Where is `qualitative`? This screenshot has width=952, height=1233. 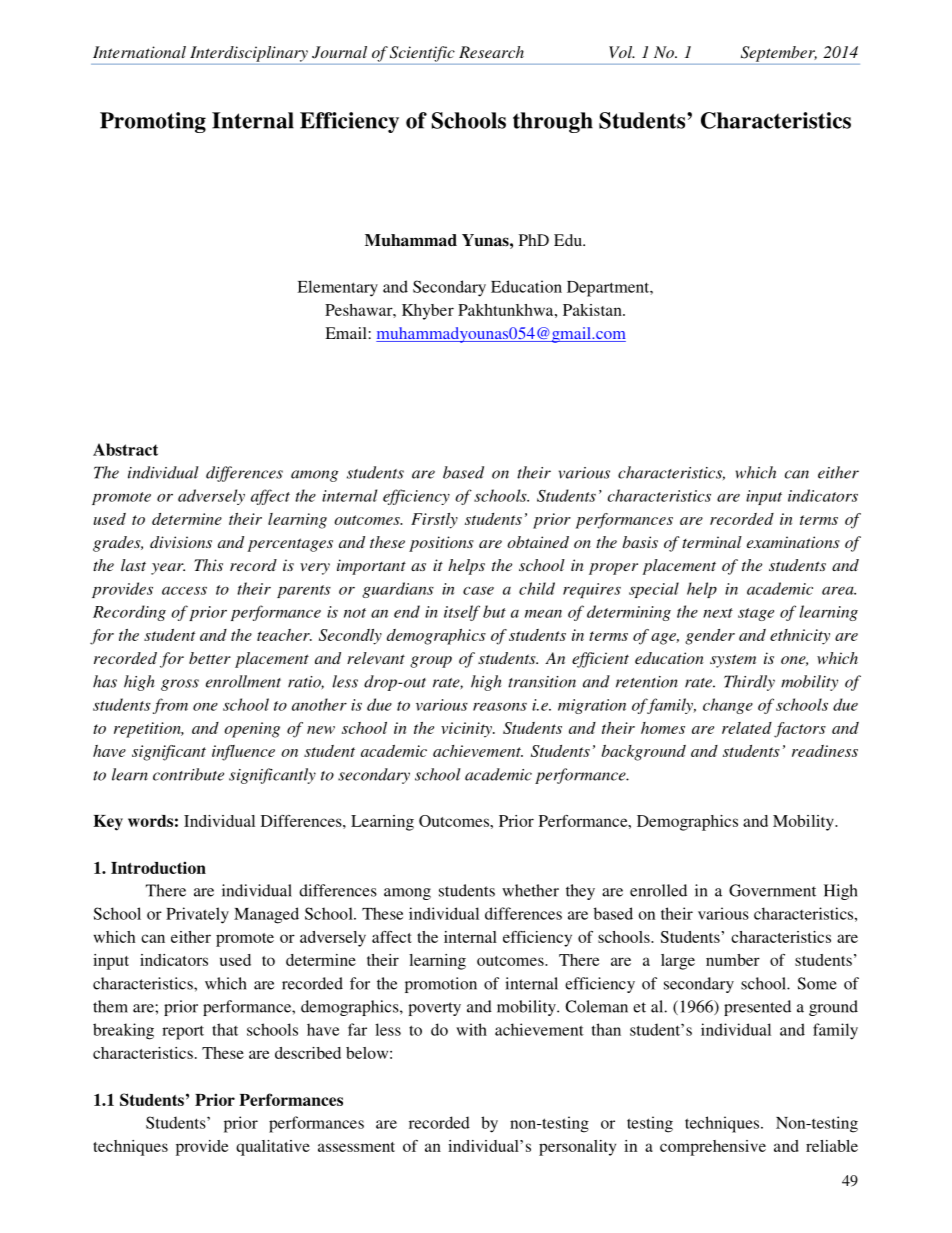 qualitative is located at coordinates (273, 1148).
